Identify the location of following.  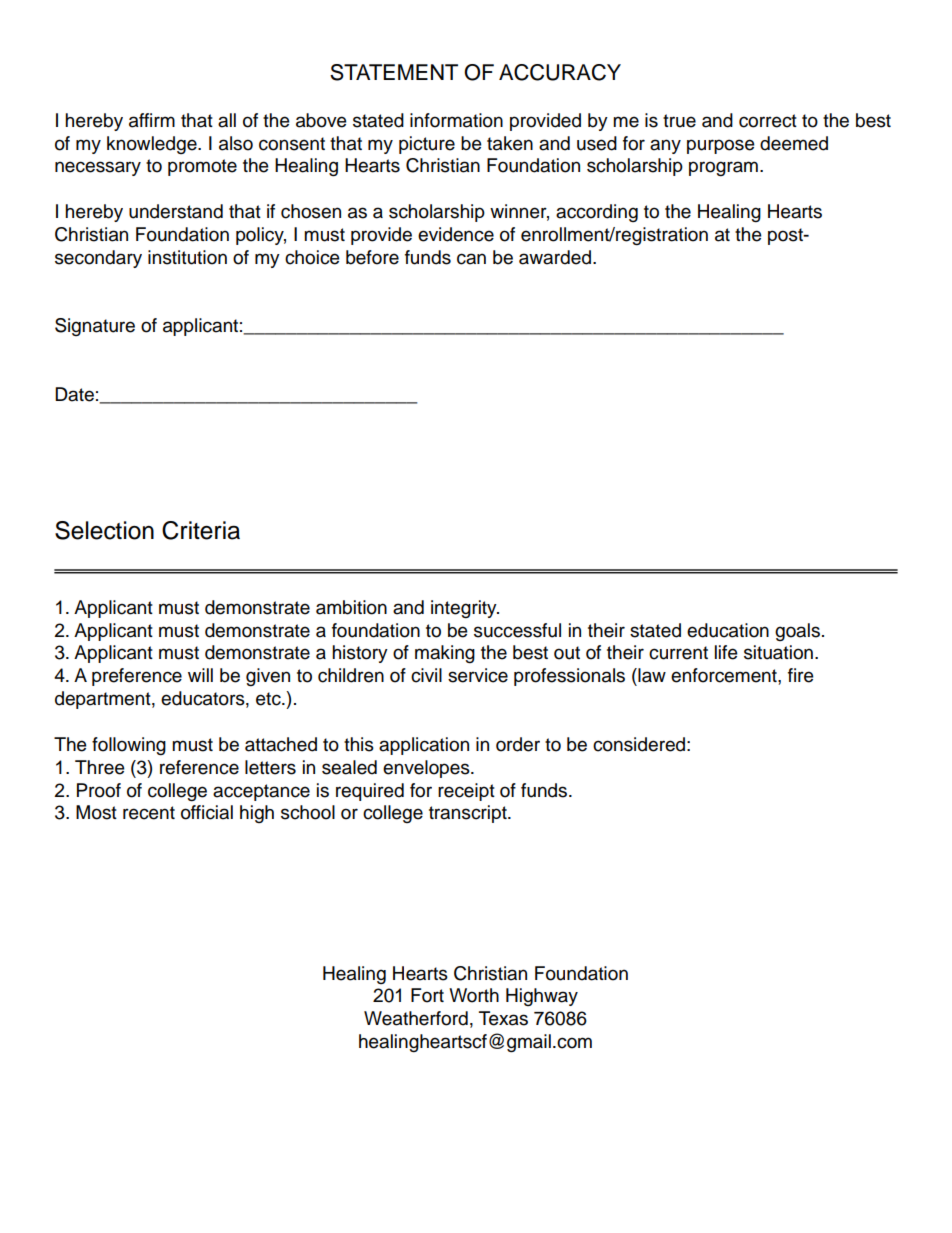
(129, 746).
